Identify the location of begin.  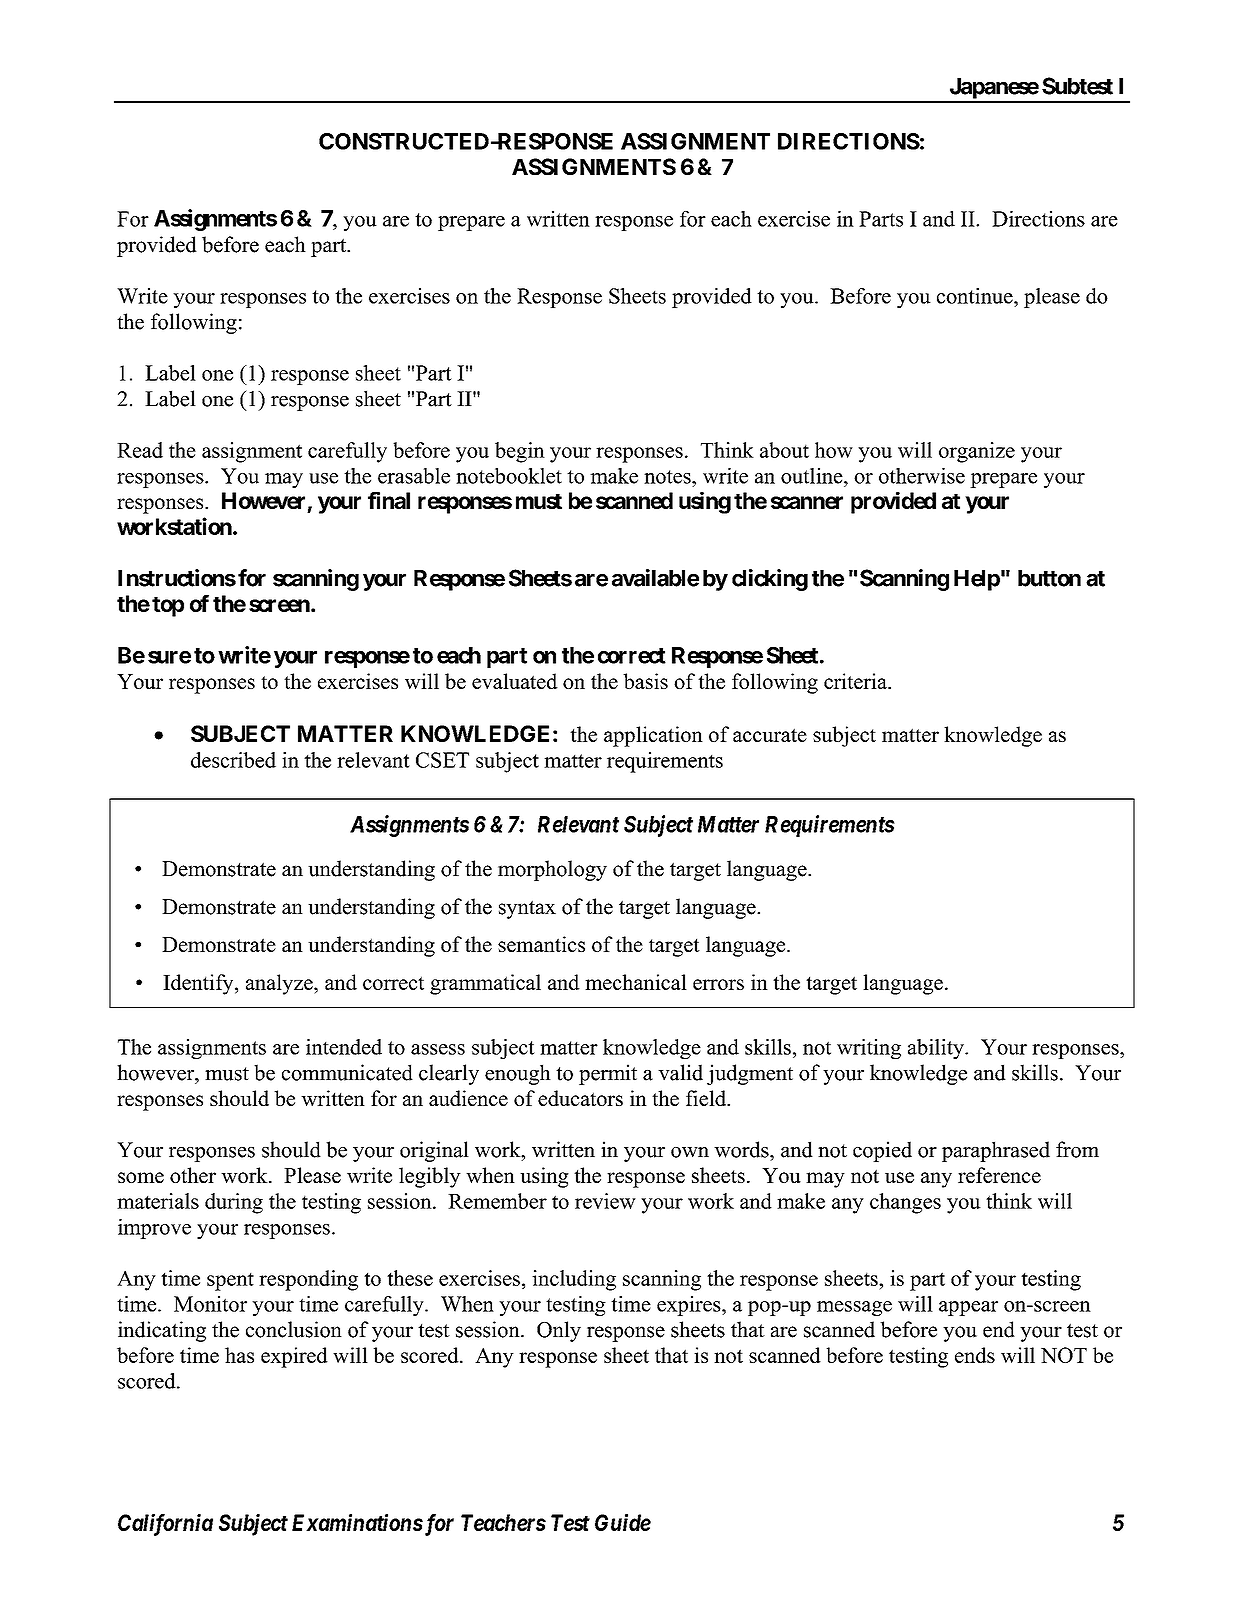
(520, 452).
